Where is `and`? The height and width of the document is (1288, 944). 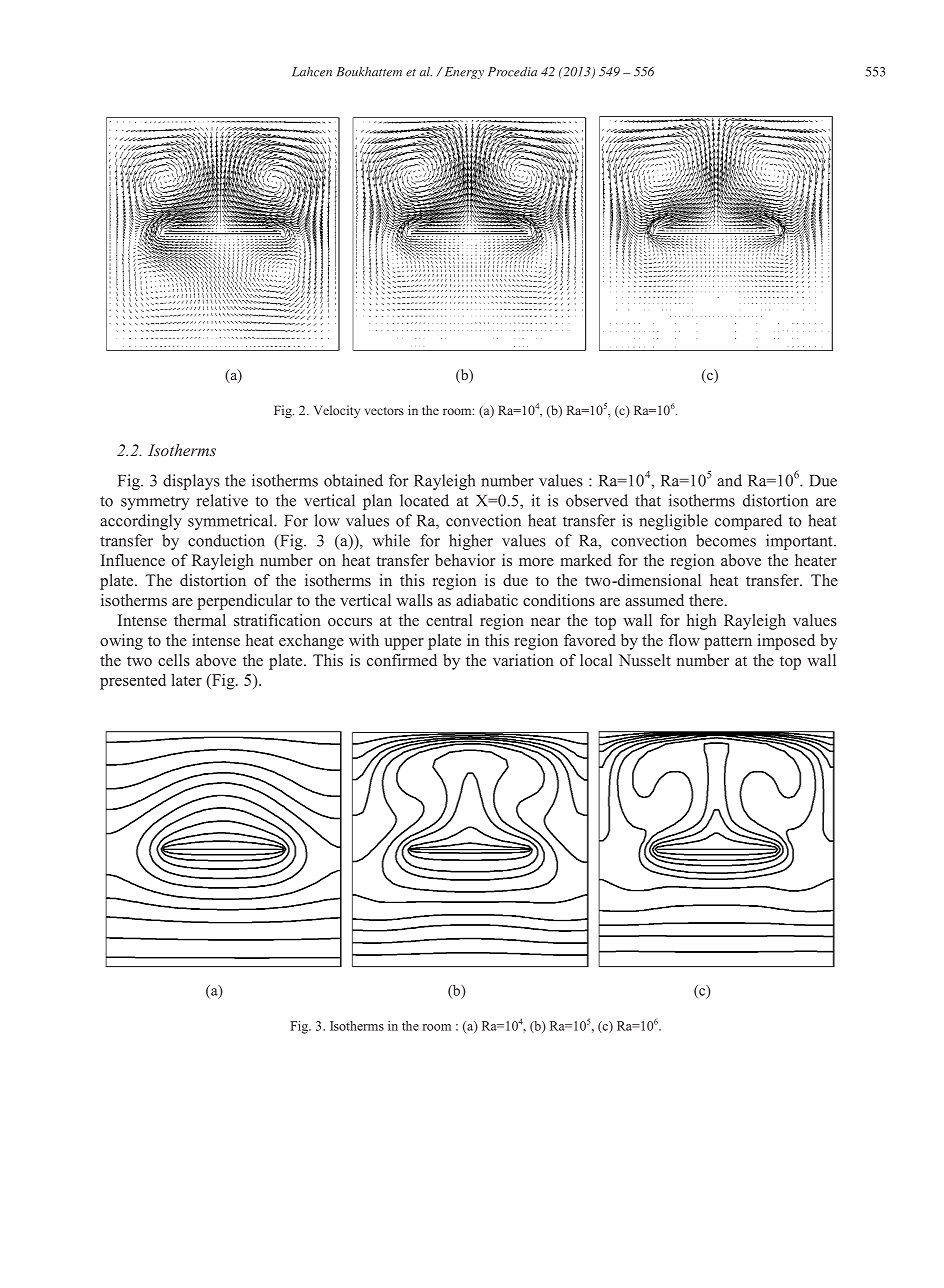 and is located at coordinates (729, 480).
